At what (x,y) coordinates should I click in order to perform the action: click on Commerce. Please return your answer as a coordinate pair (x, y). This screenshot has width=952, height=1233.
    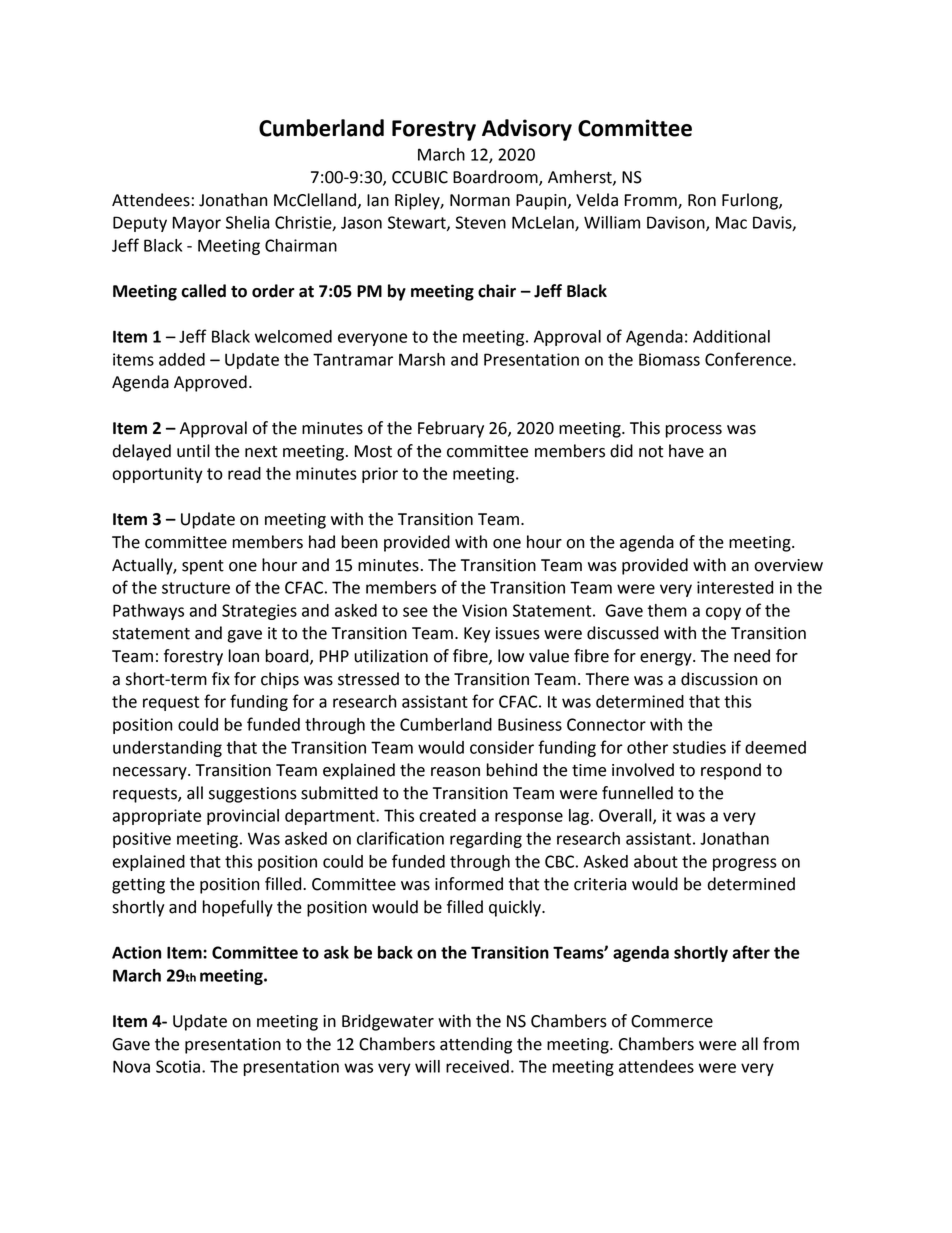
    Looking at the image, I should click on (672, 1021).
